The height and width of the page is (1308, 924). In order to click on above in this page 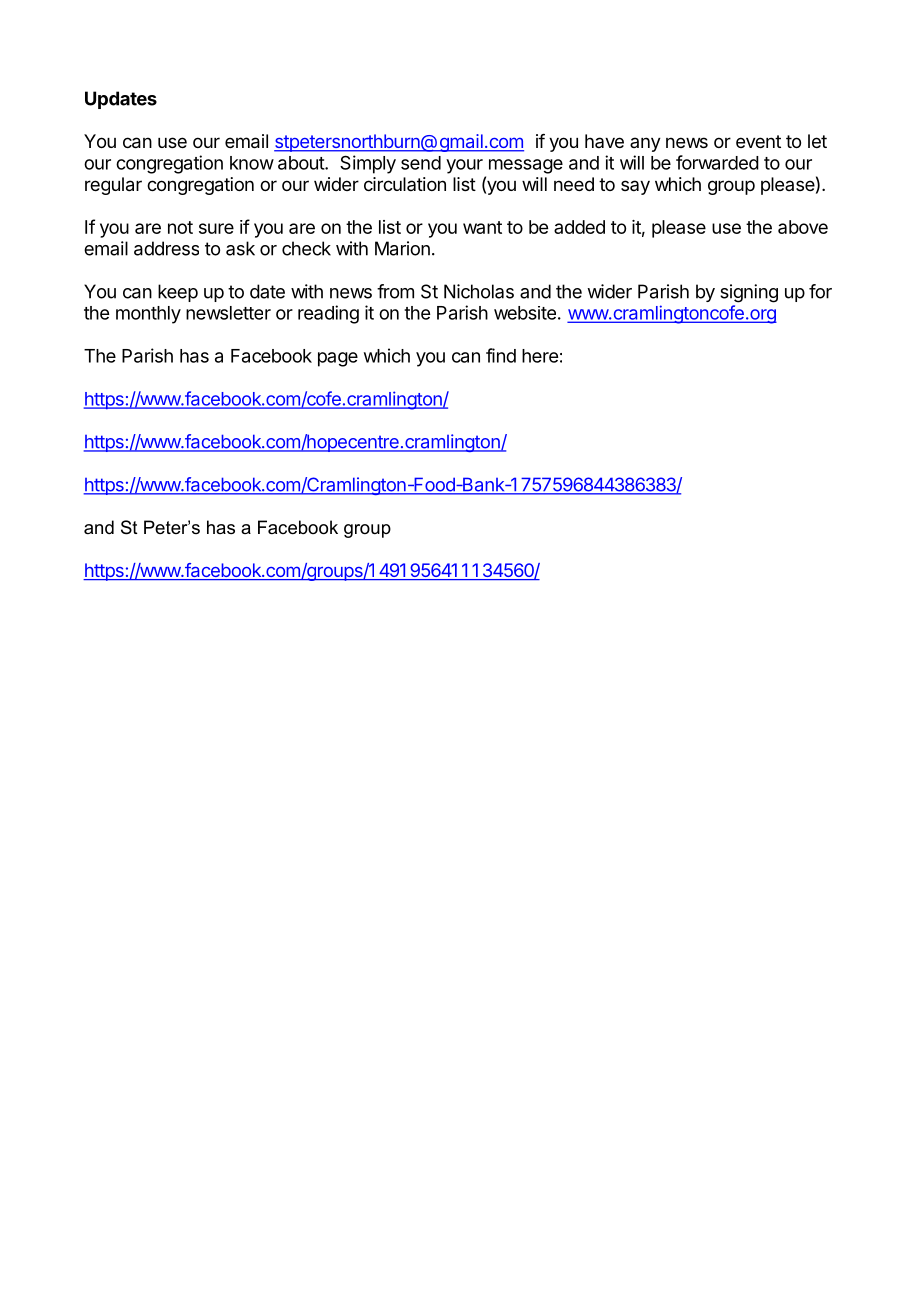, I will do `click(803, 227)`.
